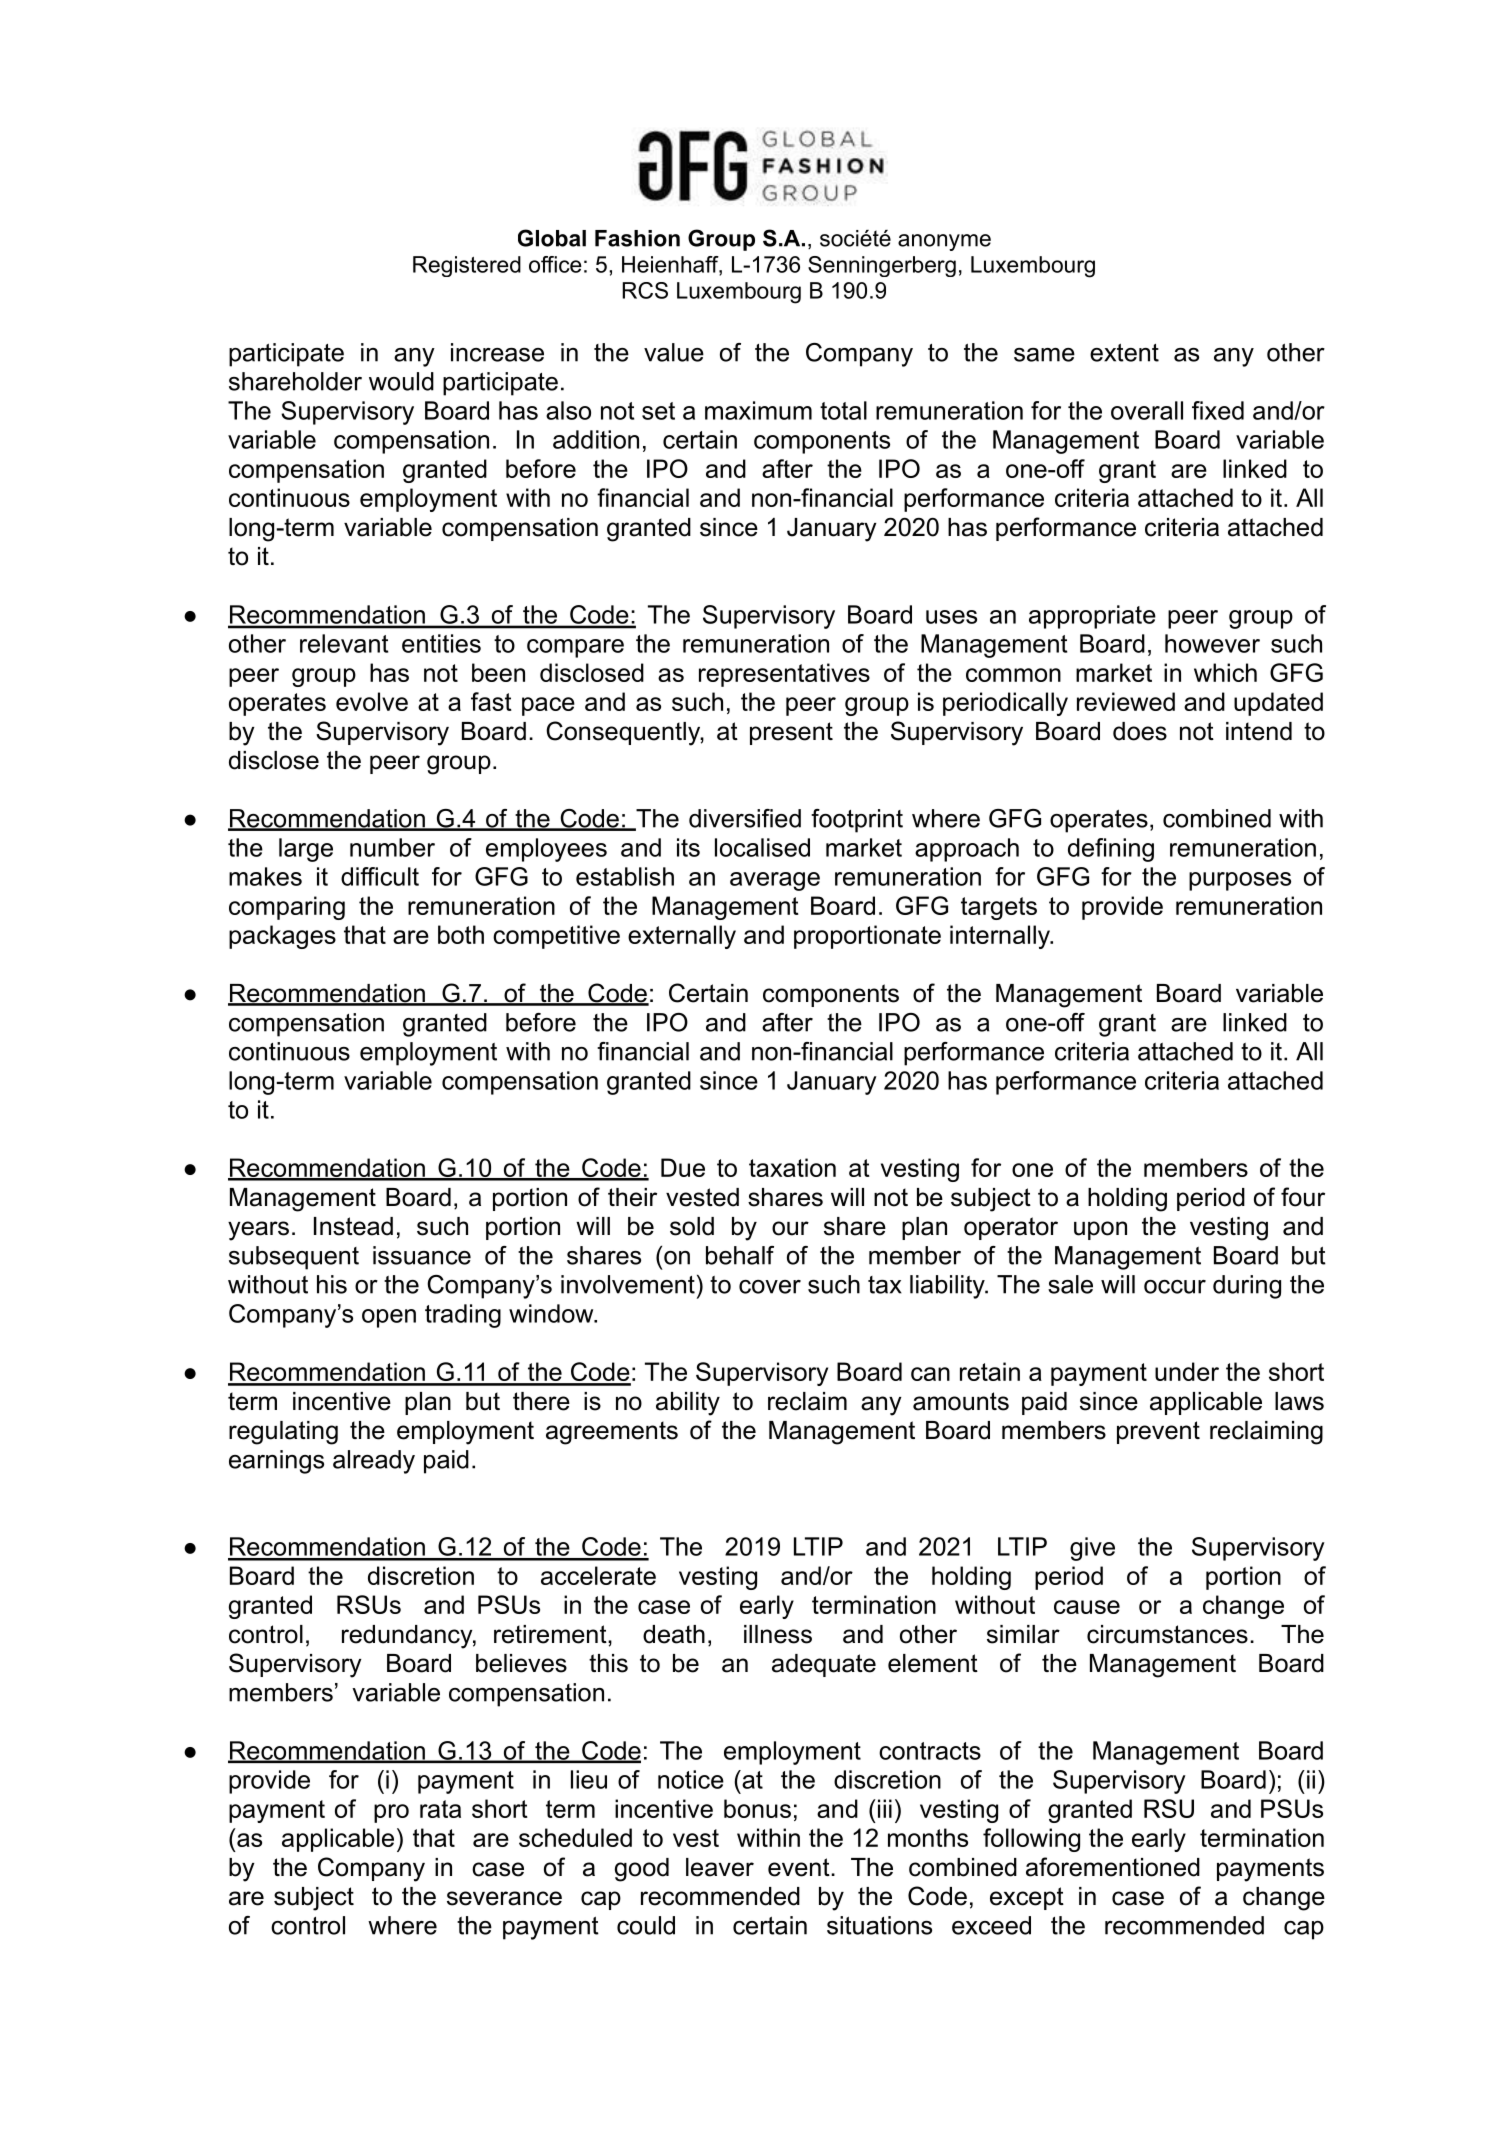  Describe the element at coordinates (1124, 353) in the screenshot. I see `extent` at that location.
